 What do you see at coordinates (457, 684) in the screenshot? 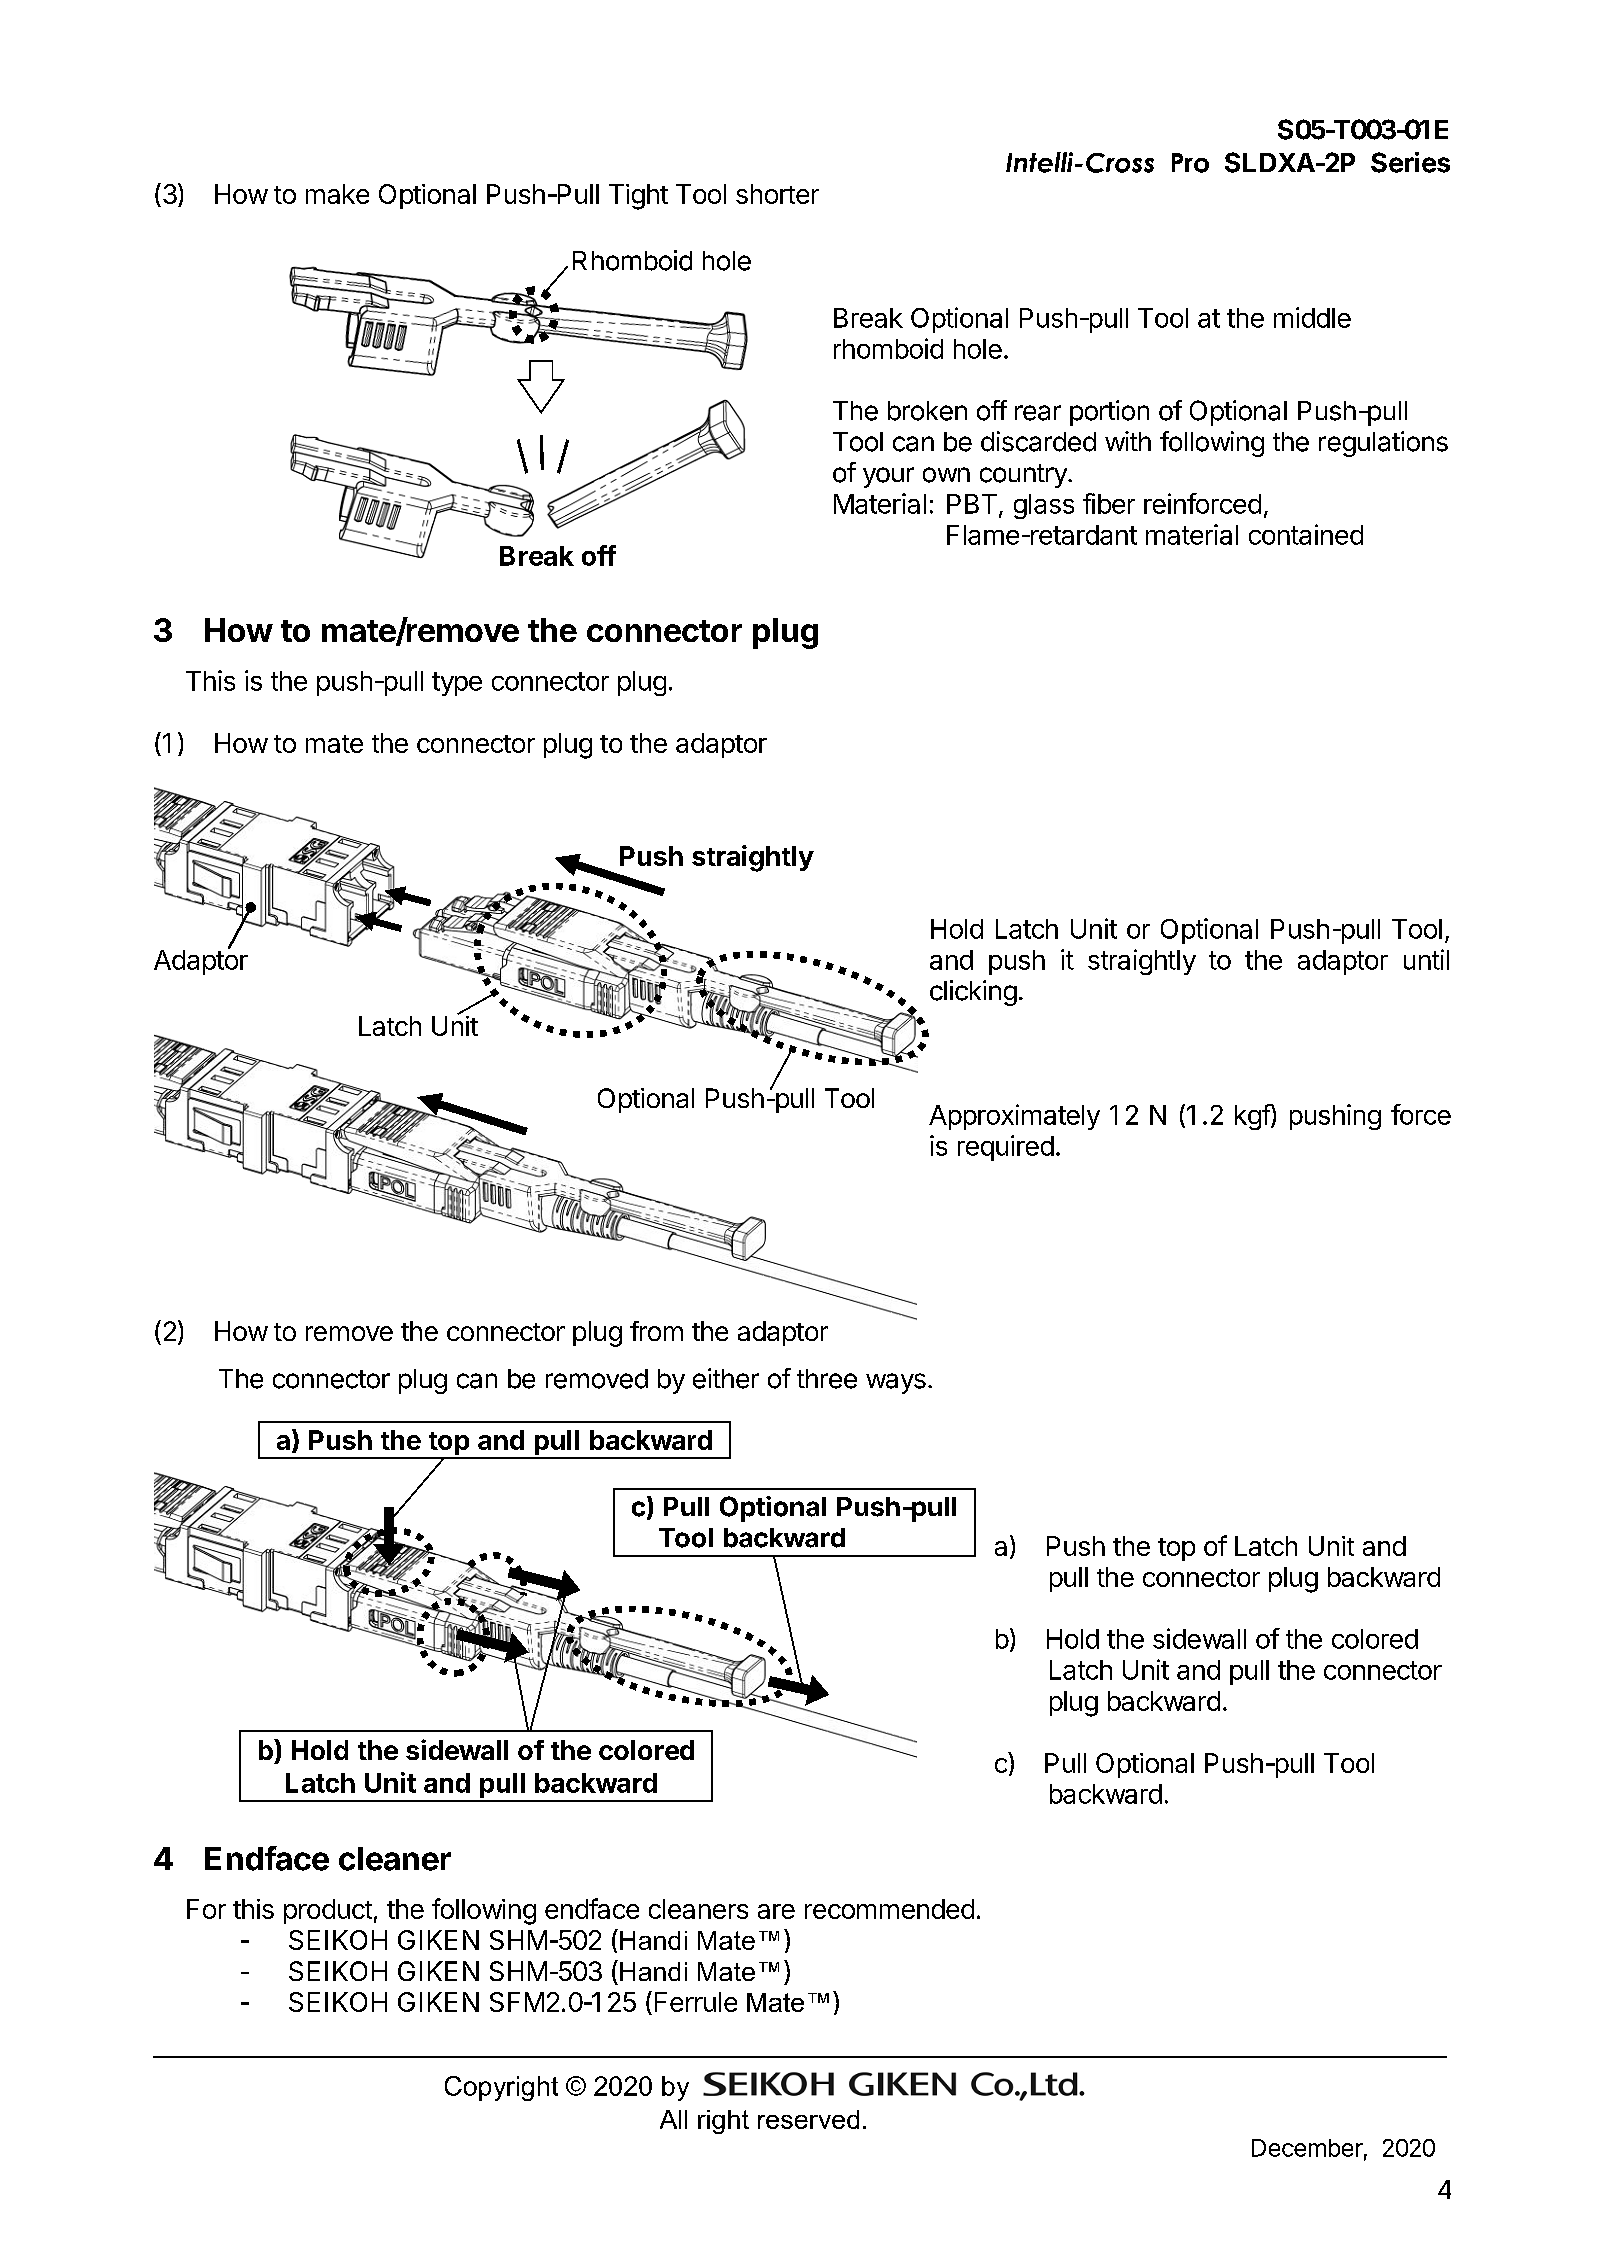
I see `type` at bounding box center [457, 684].
